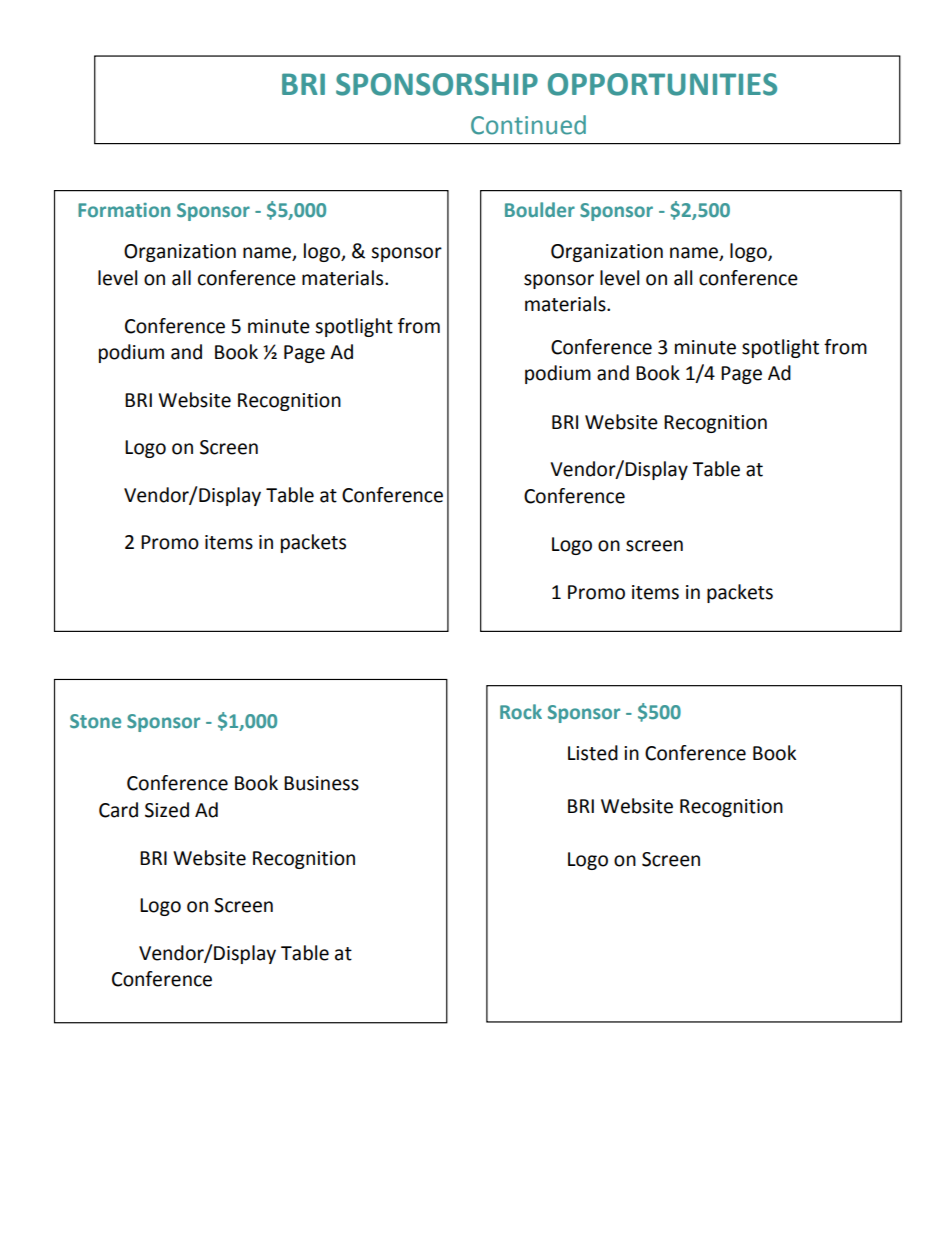  Describe the element at coordinates (593, 753) in the screenshot. I see `Listed` at that location.
